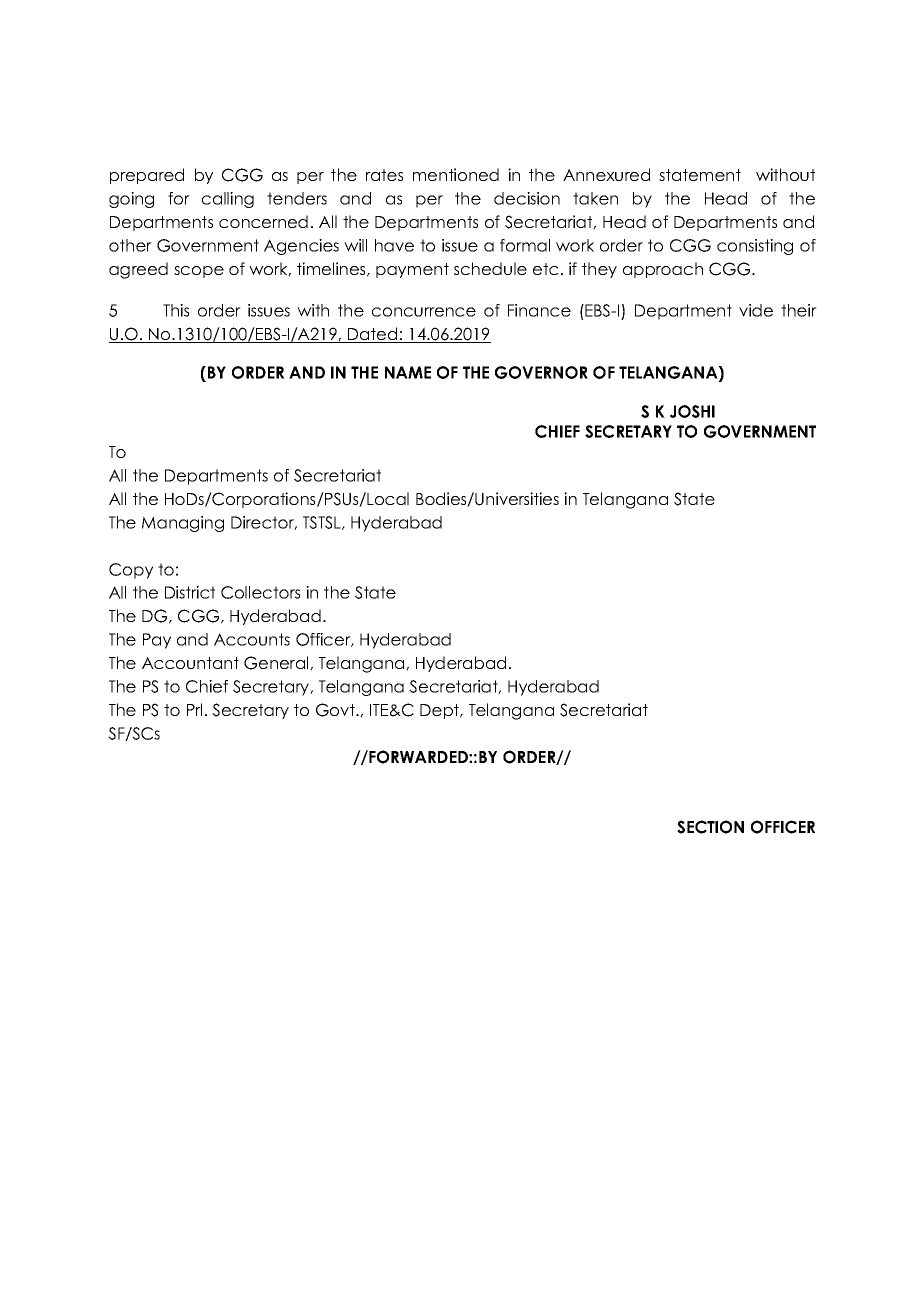 The height and width of the screenshot is (1308, 924). I want to click on consisting, so click(755, 247).
